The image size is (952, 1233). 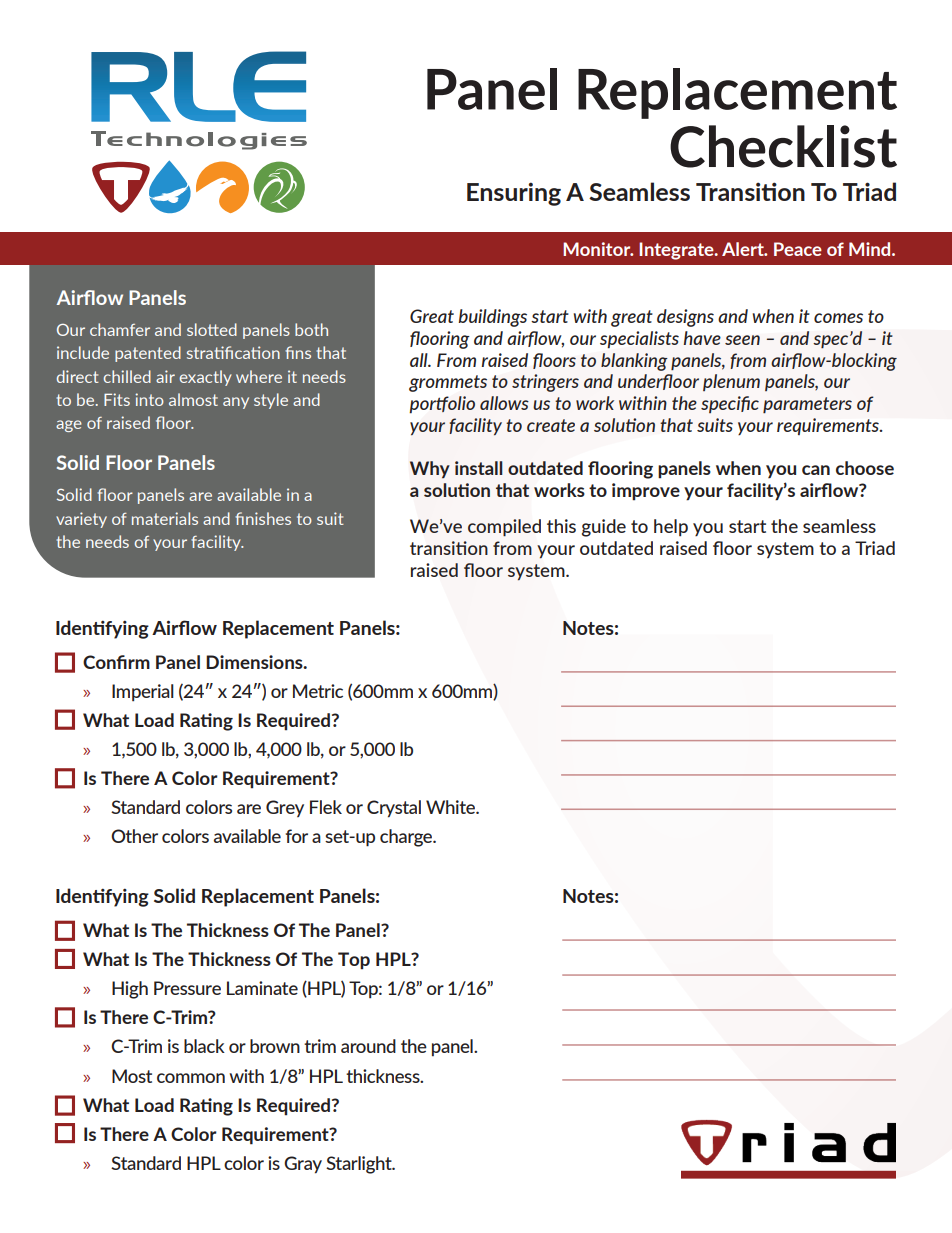 I want to click on common, so click(x=191, y=1078).
